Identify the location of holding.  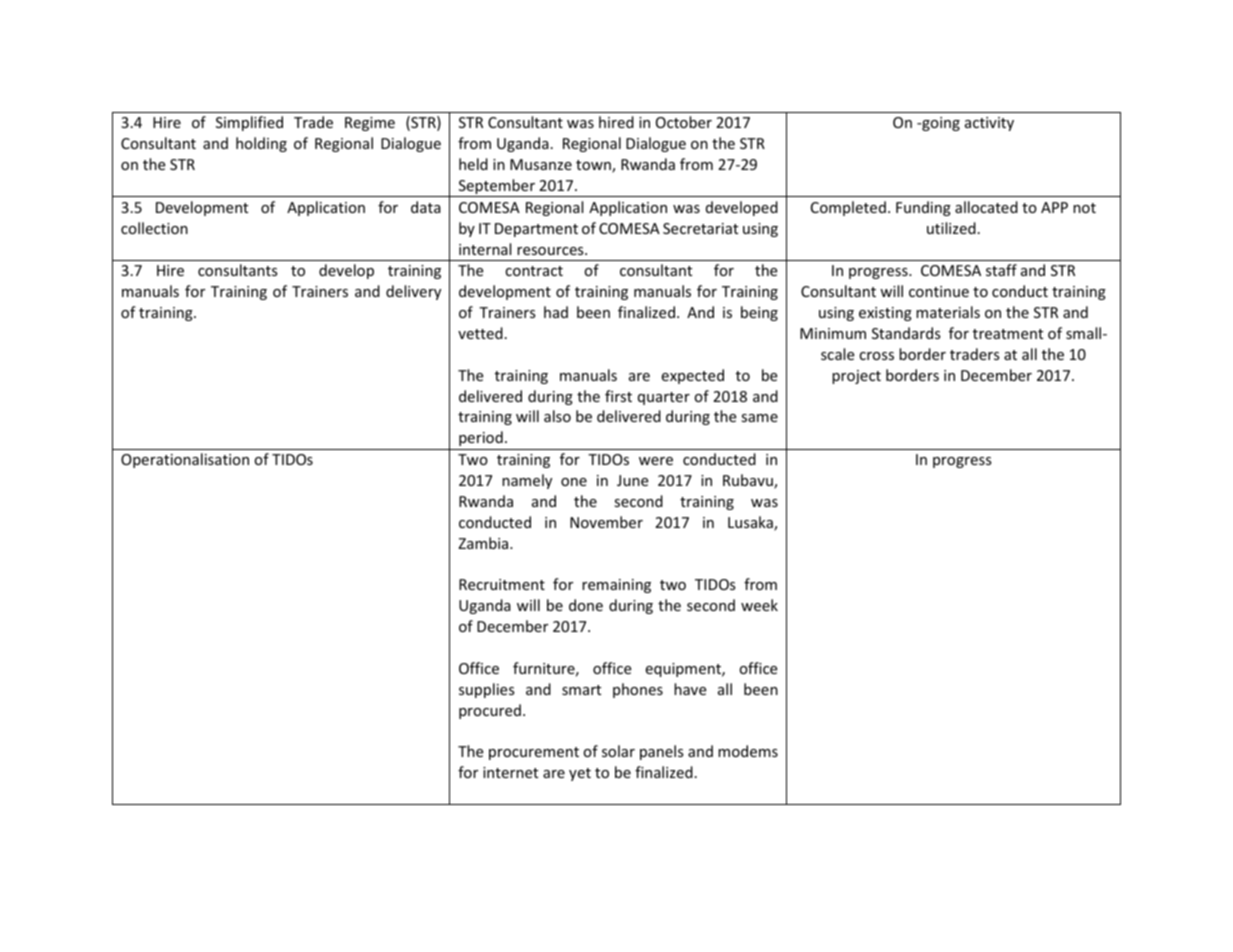
(261, 144).
